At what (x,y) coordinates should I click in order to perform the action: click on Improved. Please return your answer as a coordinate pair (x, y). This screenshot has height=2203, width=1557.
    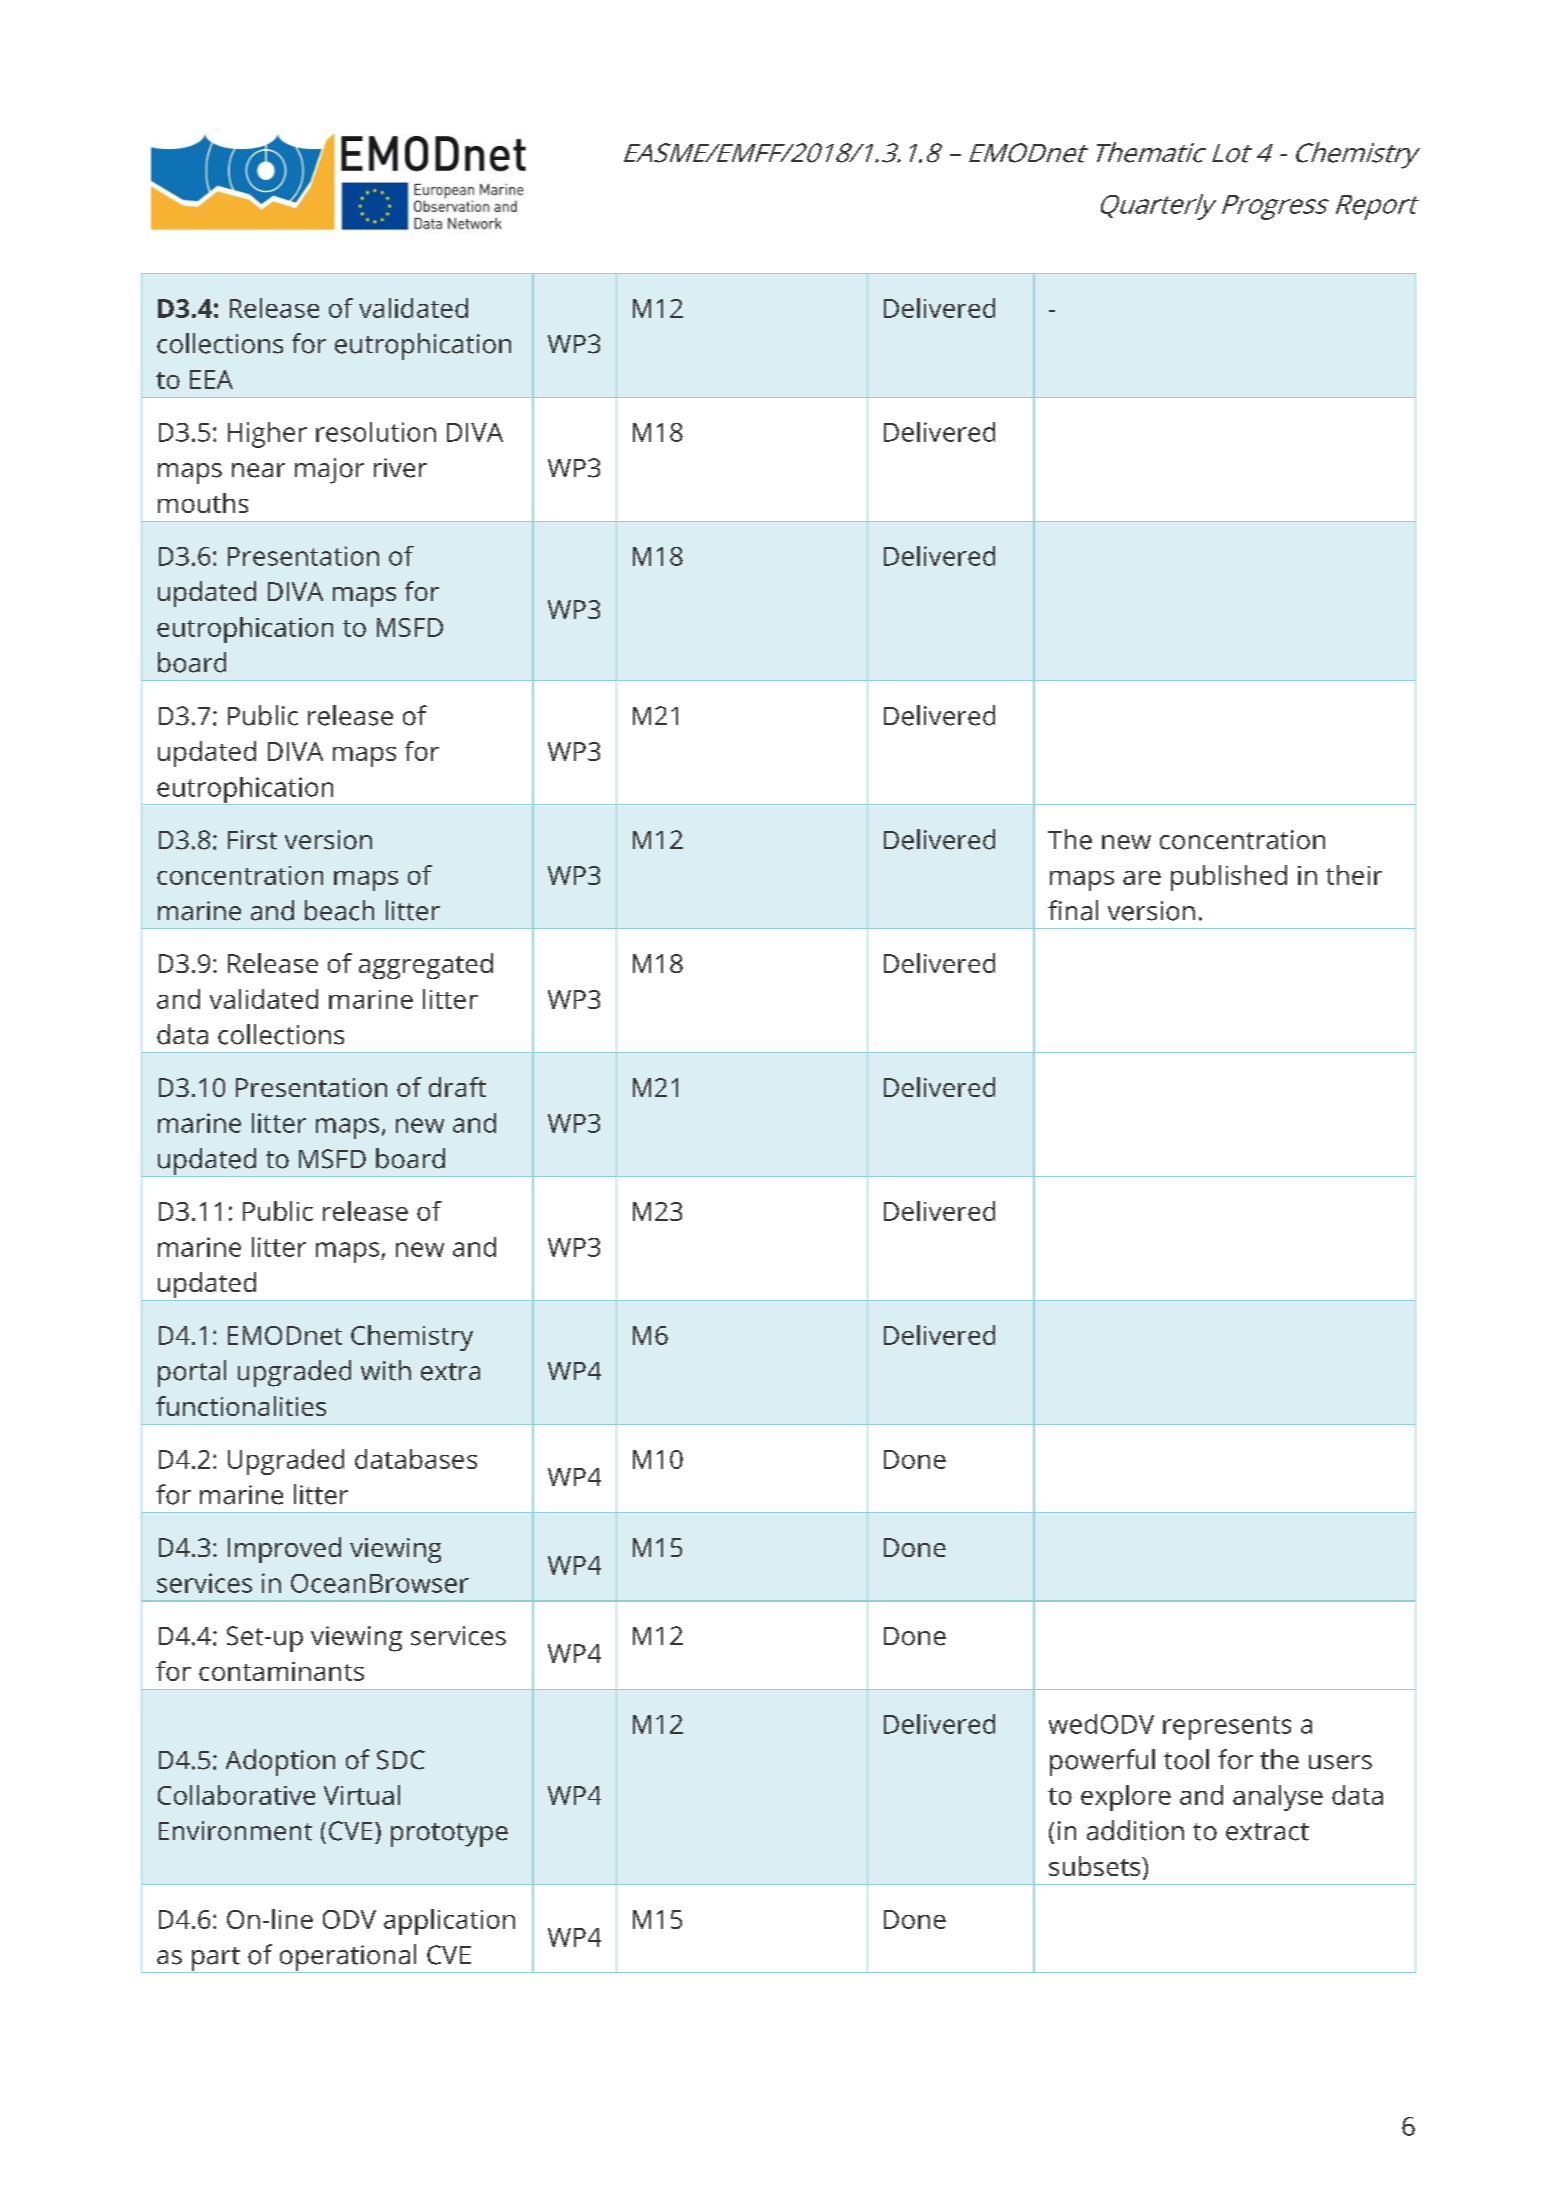
    Looking at the image, I should click on (284, 1550).
